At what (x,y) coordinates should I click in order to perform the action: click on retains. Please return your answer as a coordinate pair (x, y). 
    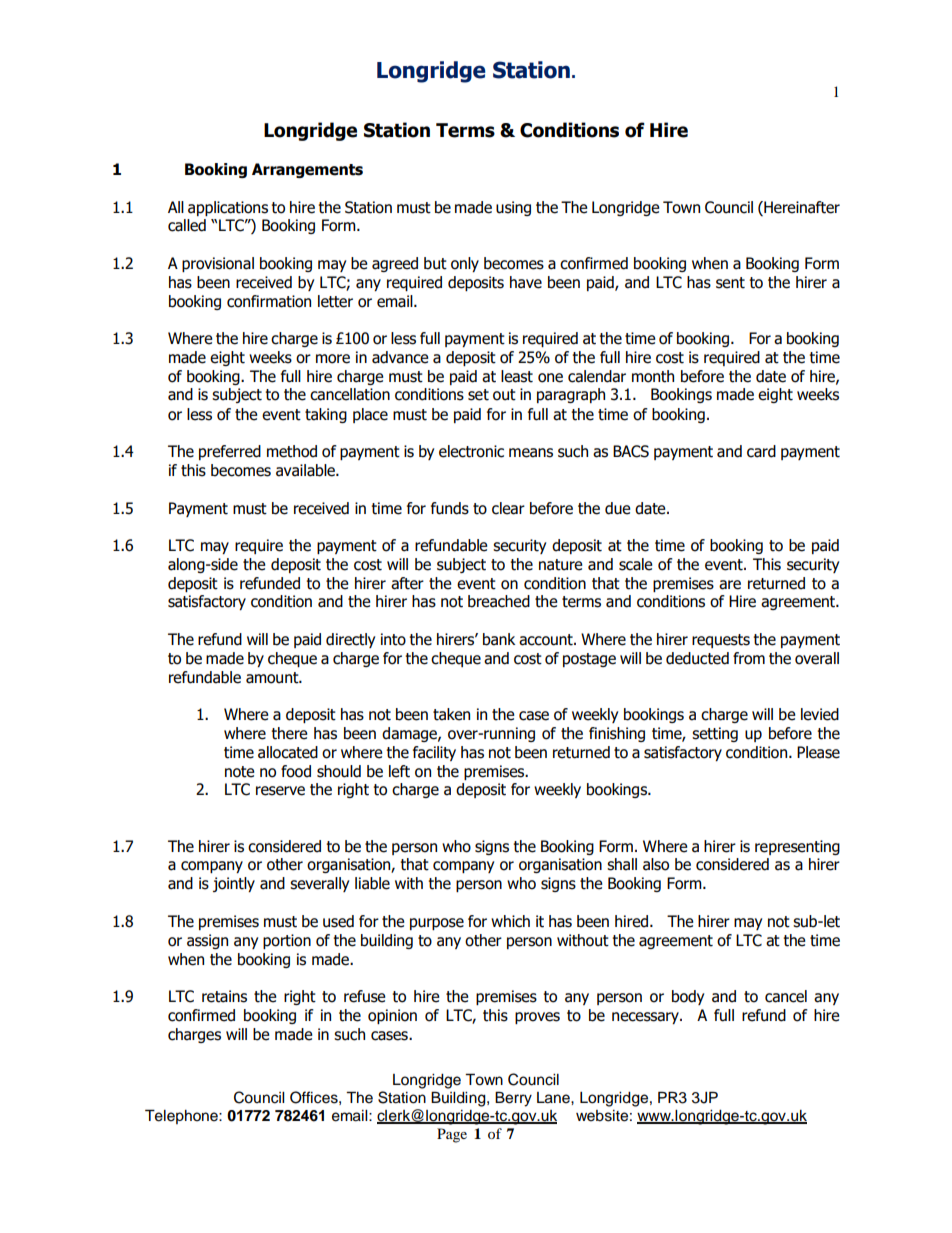
    Looking at the image, I should click on (224, 996).
